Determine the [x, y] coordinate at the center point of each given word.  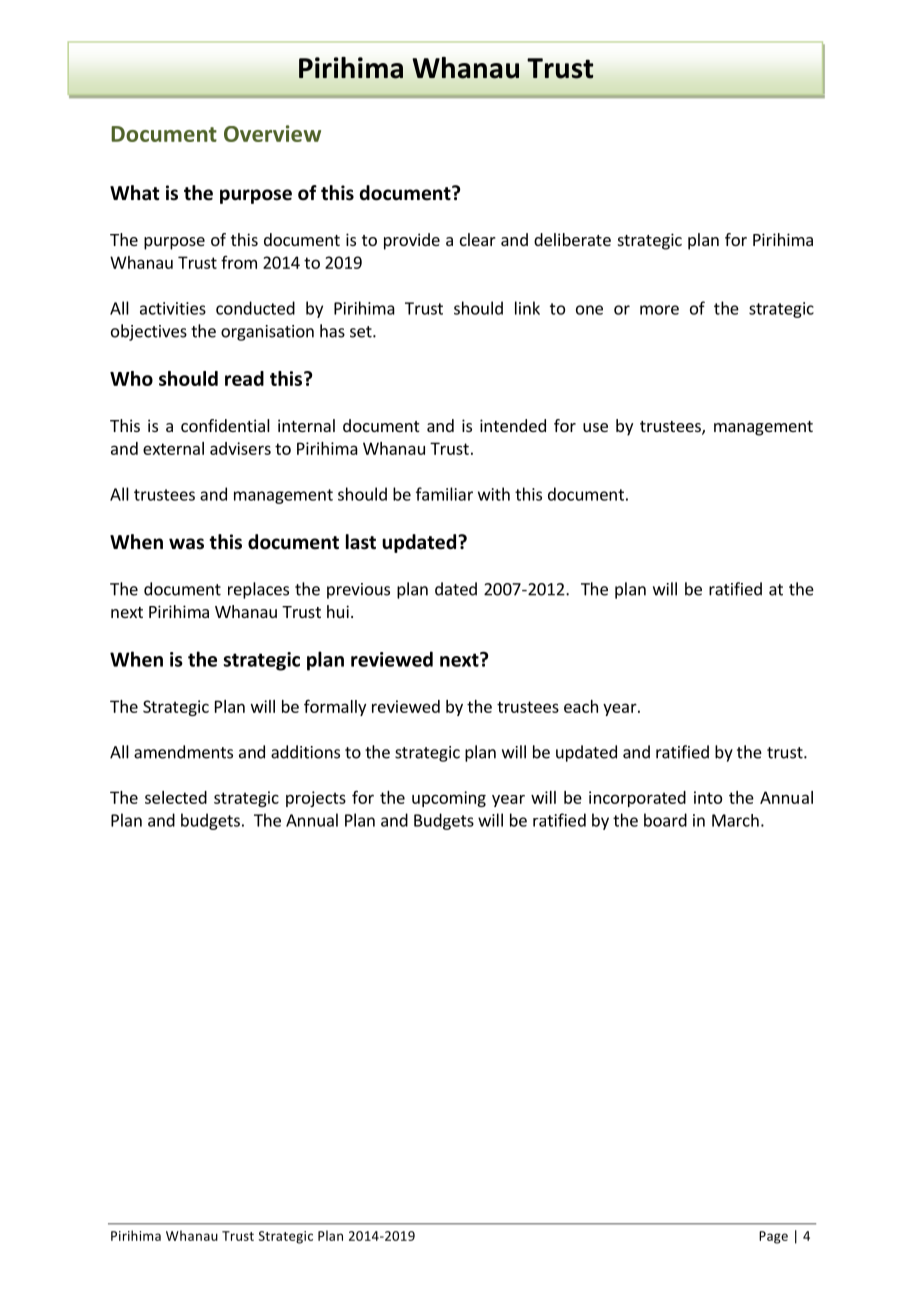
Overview [272, 133]
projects [316, 799]
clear [478, 239]
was [186, 544]
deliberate [572, 239]
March [735, 820]
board [665, 820]
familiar [444, 494]
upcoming [449, 799]
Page [773, 1237]
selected [176, 797]
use [595, 427]
